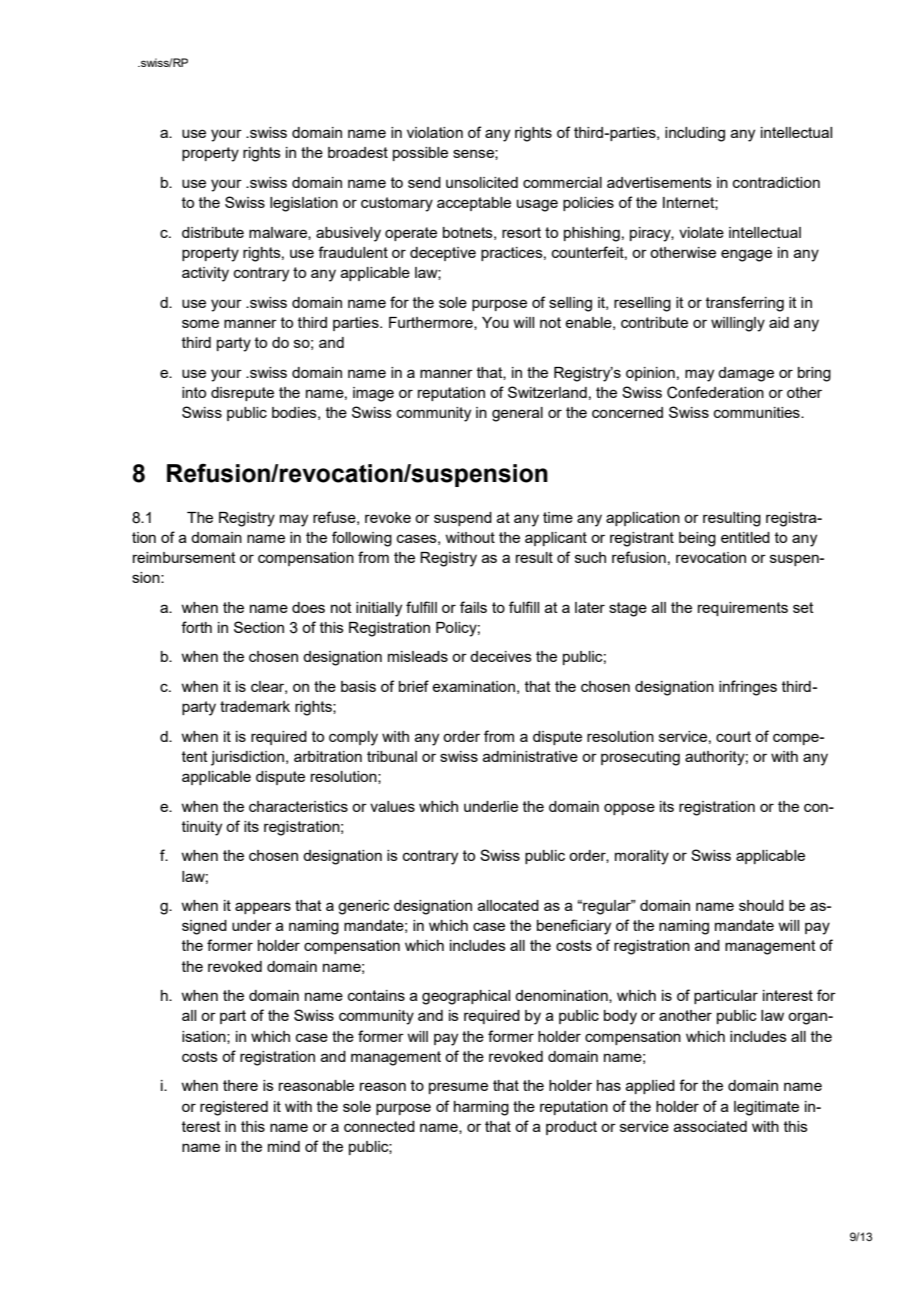 The height and width of the document is (1308, 924). Describe the element at coordinates (234, 1108) in the document. I see `registered` at that location.
